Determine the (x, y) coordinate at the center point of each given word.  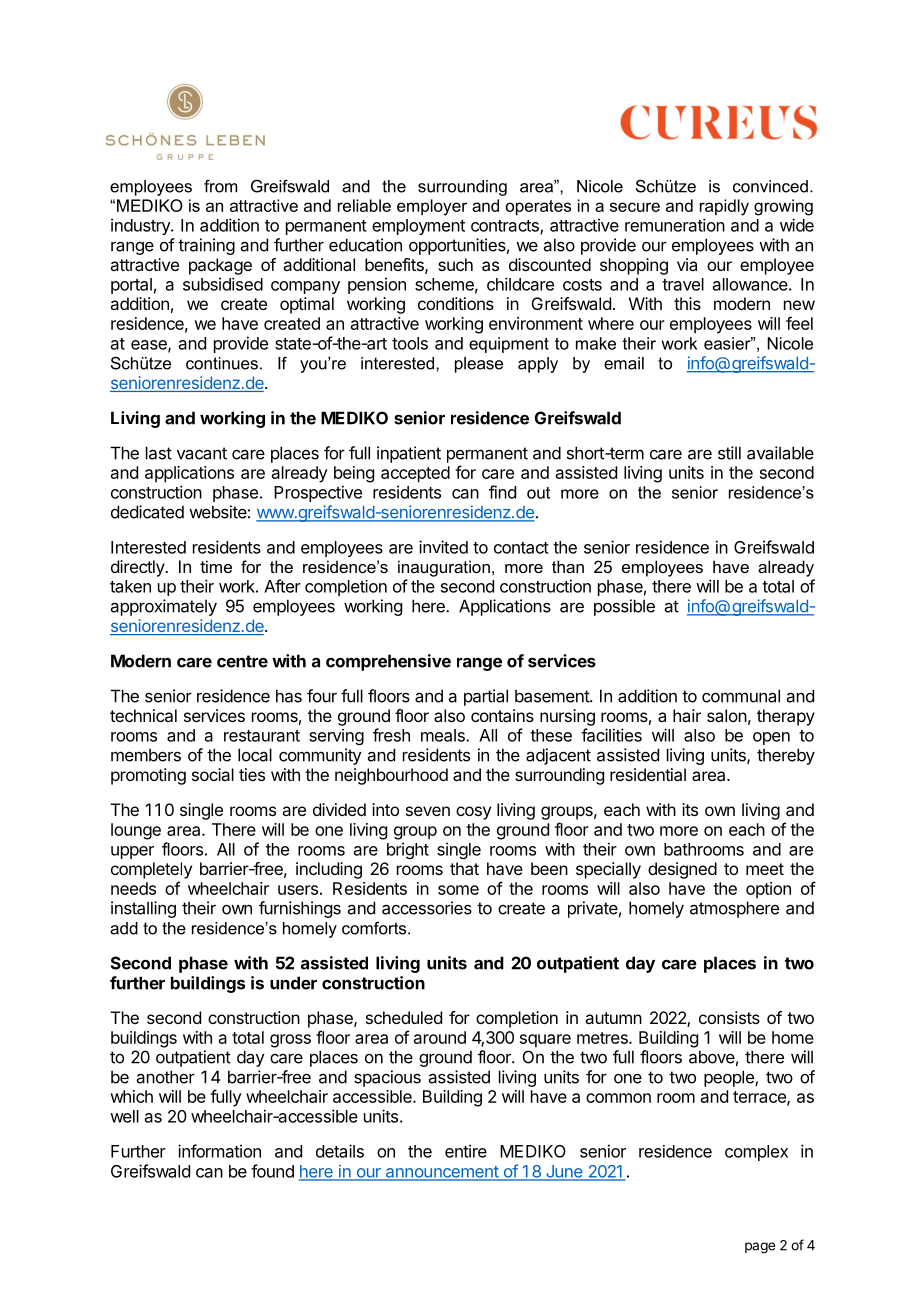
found (272, 1171)
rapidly (724, 207)
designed (682, 870)
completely (151, 870)
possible (624, 607)
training (206, 246)
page (760, 1248)
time (216, 566)
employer (432, 207)
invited (443, 547)
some (458, 890)
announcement (441, 1173)
